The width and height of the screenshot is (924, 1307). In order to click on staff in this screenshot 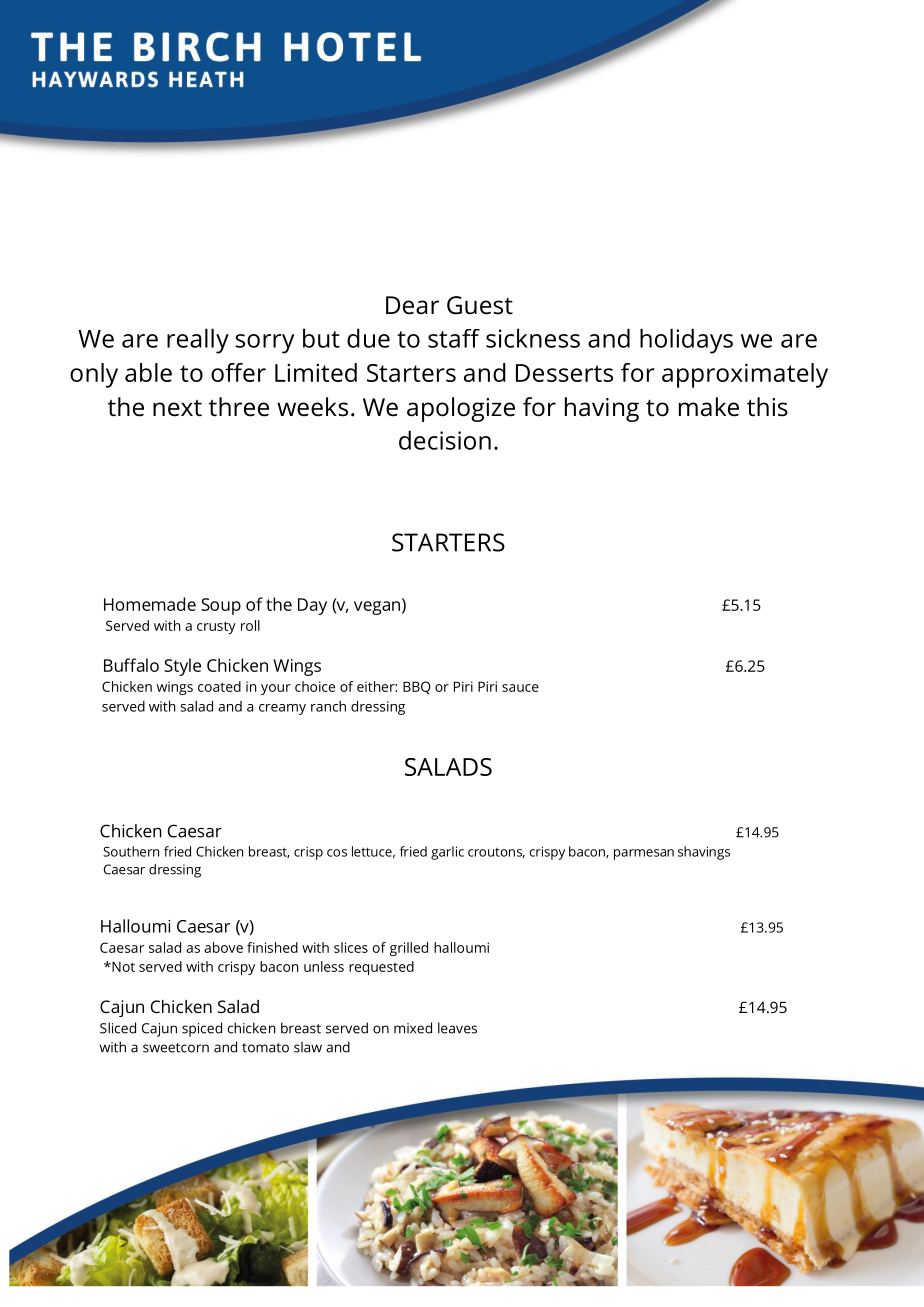, I will do `click(454, 338)`.
